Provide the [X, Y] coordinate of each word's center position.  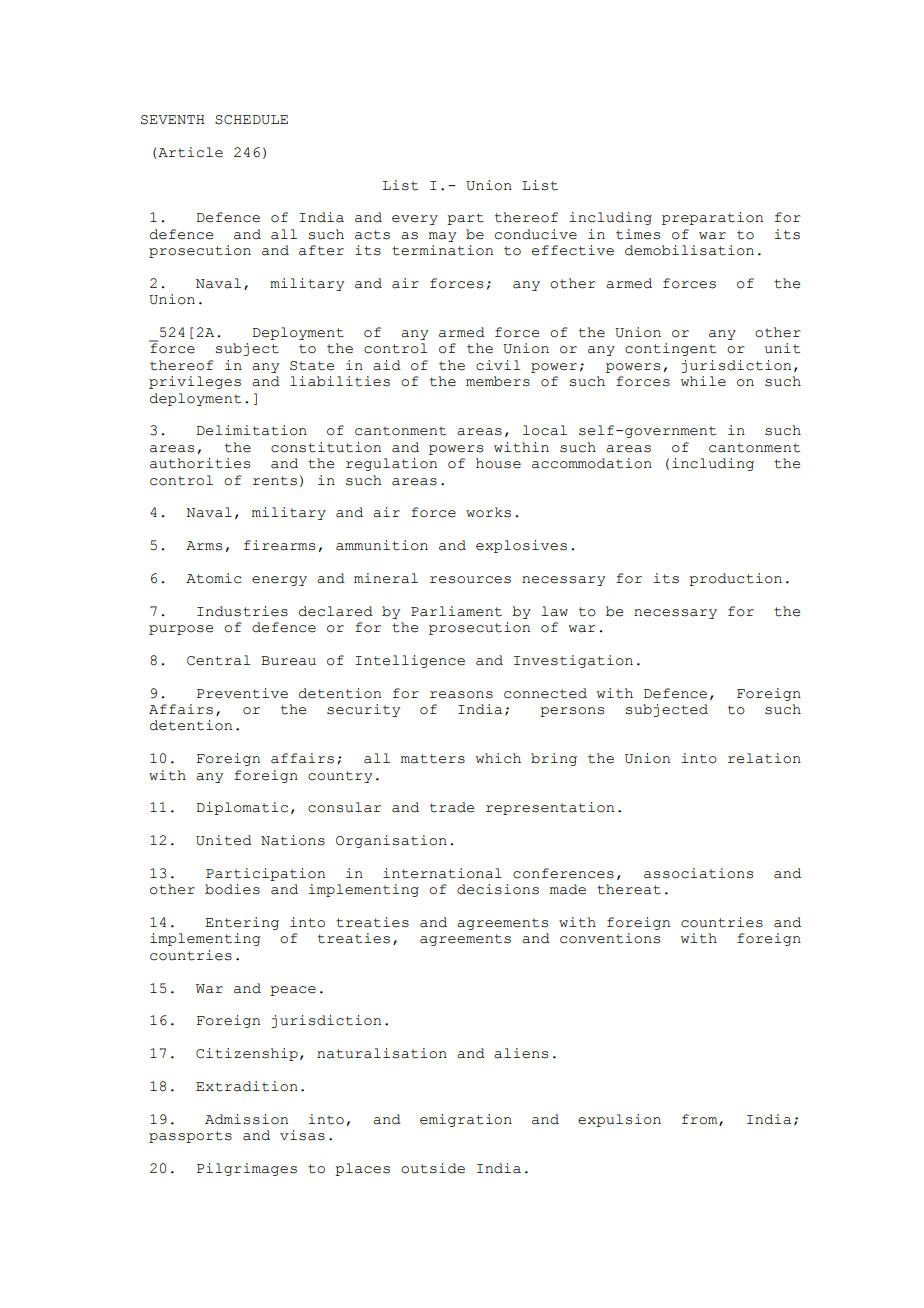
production [735, 579]
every [415, 220]
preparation [712, 218]
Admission [246, 1119]
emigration [466, 1120]
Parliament [456, 611]
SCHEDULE [251, 120]
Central [219, 660]
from [701, 1120]
